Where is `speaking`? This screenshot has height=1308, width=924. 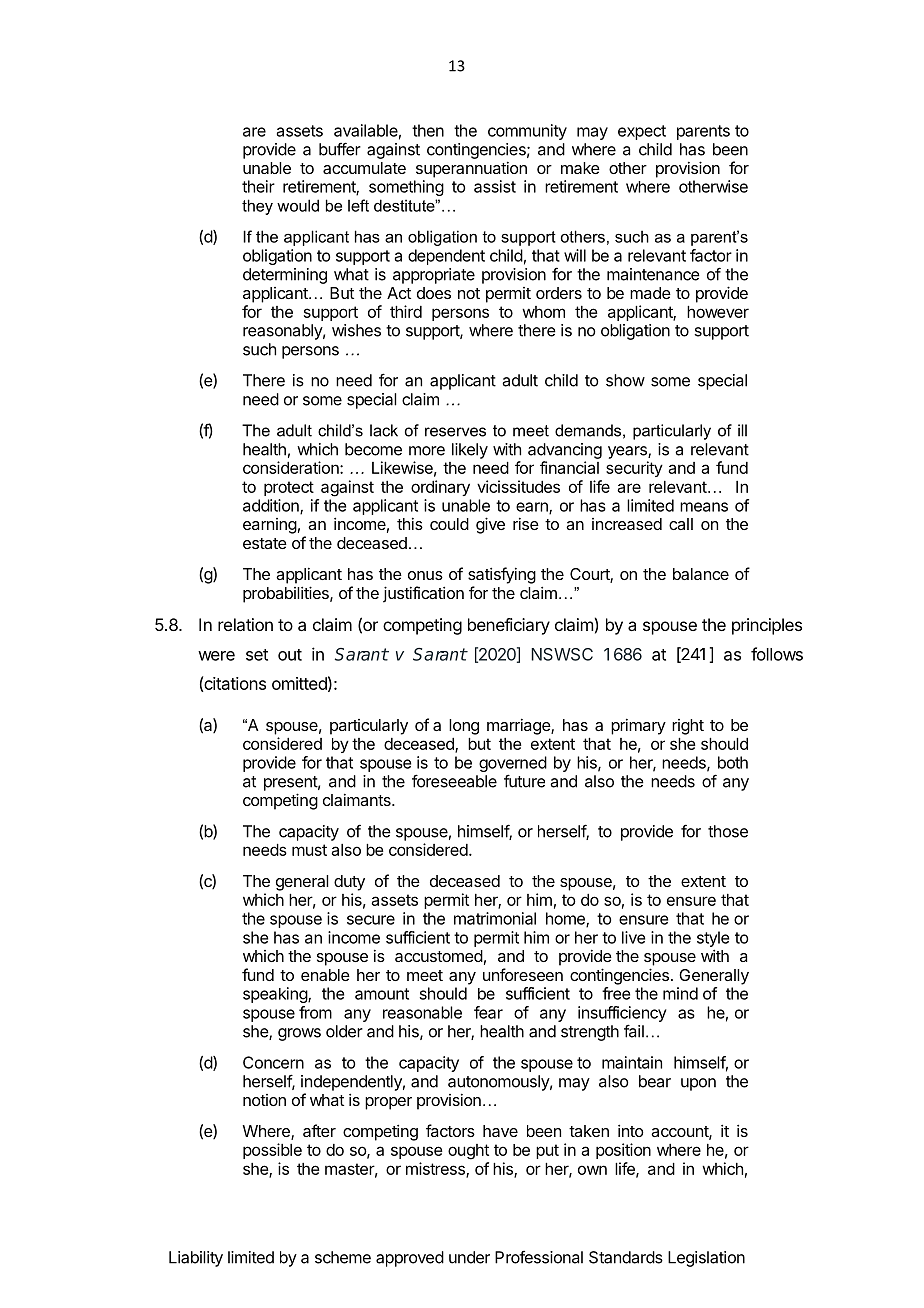
speaking is located at coordinates (276, 995).
